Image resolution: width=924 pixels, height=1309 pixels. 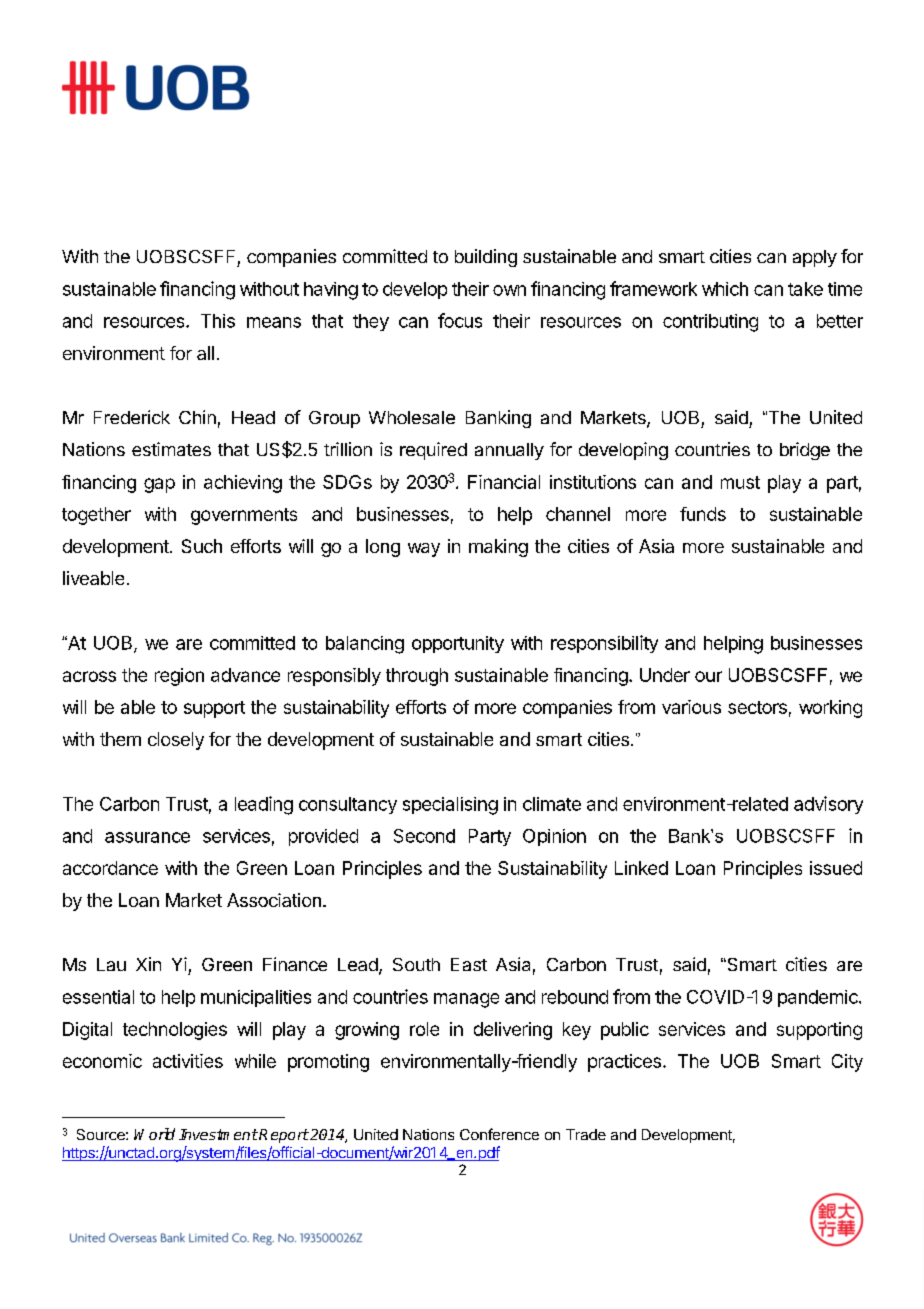 I want to click on sectors, so click(x=757, y=707).
